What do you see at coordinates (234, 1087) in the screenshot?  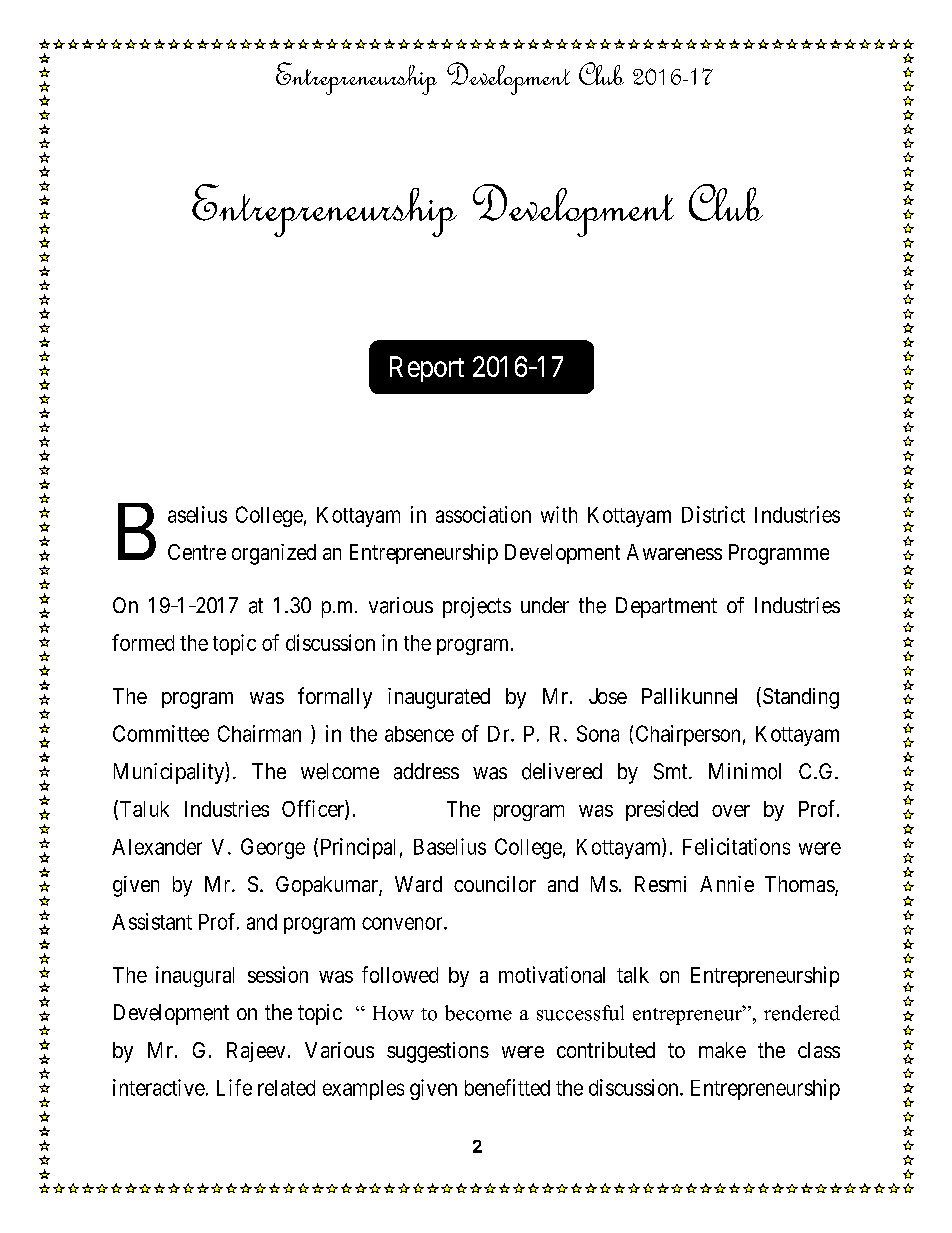 I see `Life` at bounding box center [234, 1087].
